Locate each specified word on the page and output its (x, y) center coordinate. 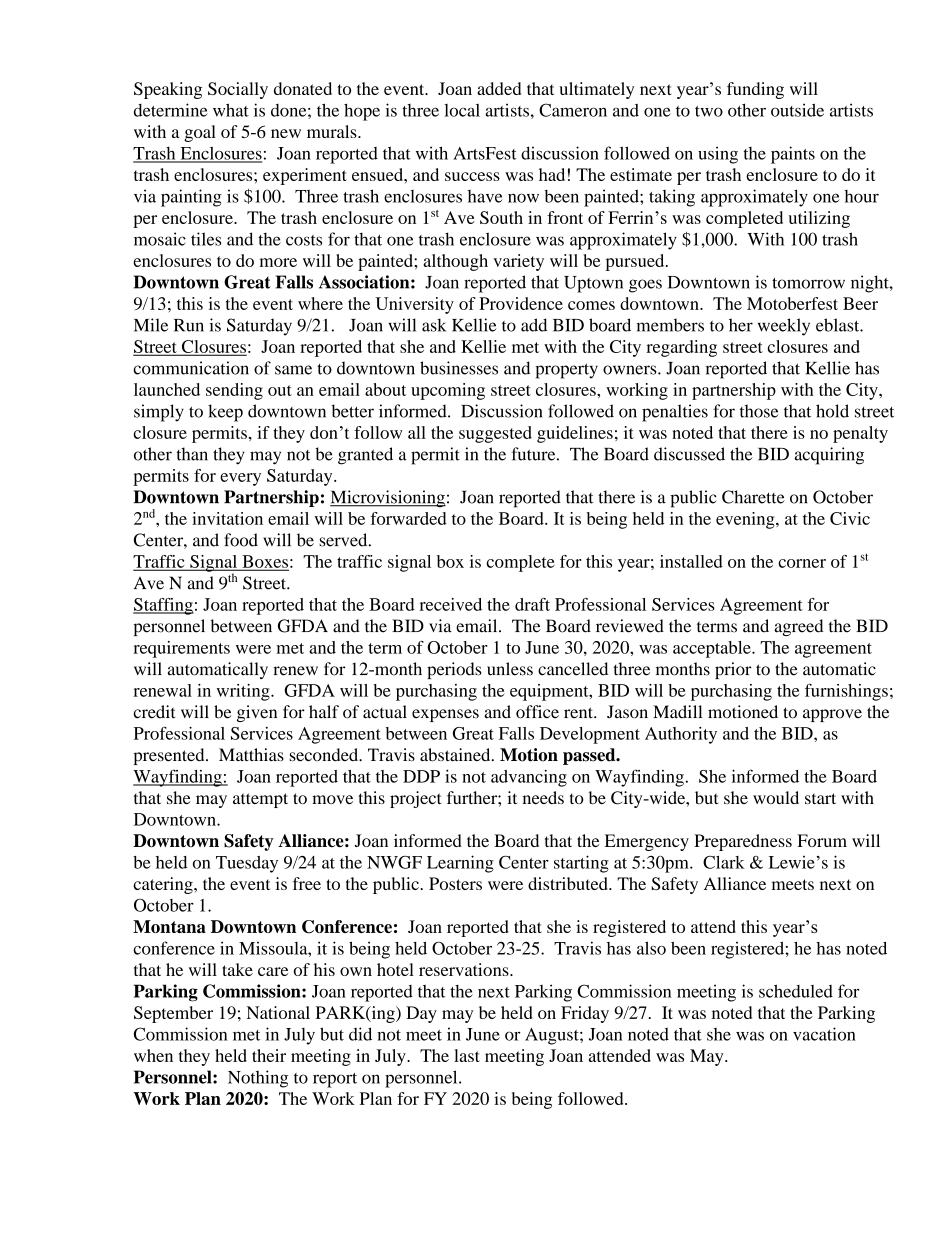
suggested (495, 434)
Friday (585, 1014)
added (499, 88)
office (537, 712)
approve (832, 715)
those (759, 411)
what (231, 110)
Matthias (251, 754)
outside (797, 110)
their (269, 1055)
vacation (824, 1034)
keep (225, 413)
